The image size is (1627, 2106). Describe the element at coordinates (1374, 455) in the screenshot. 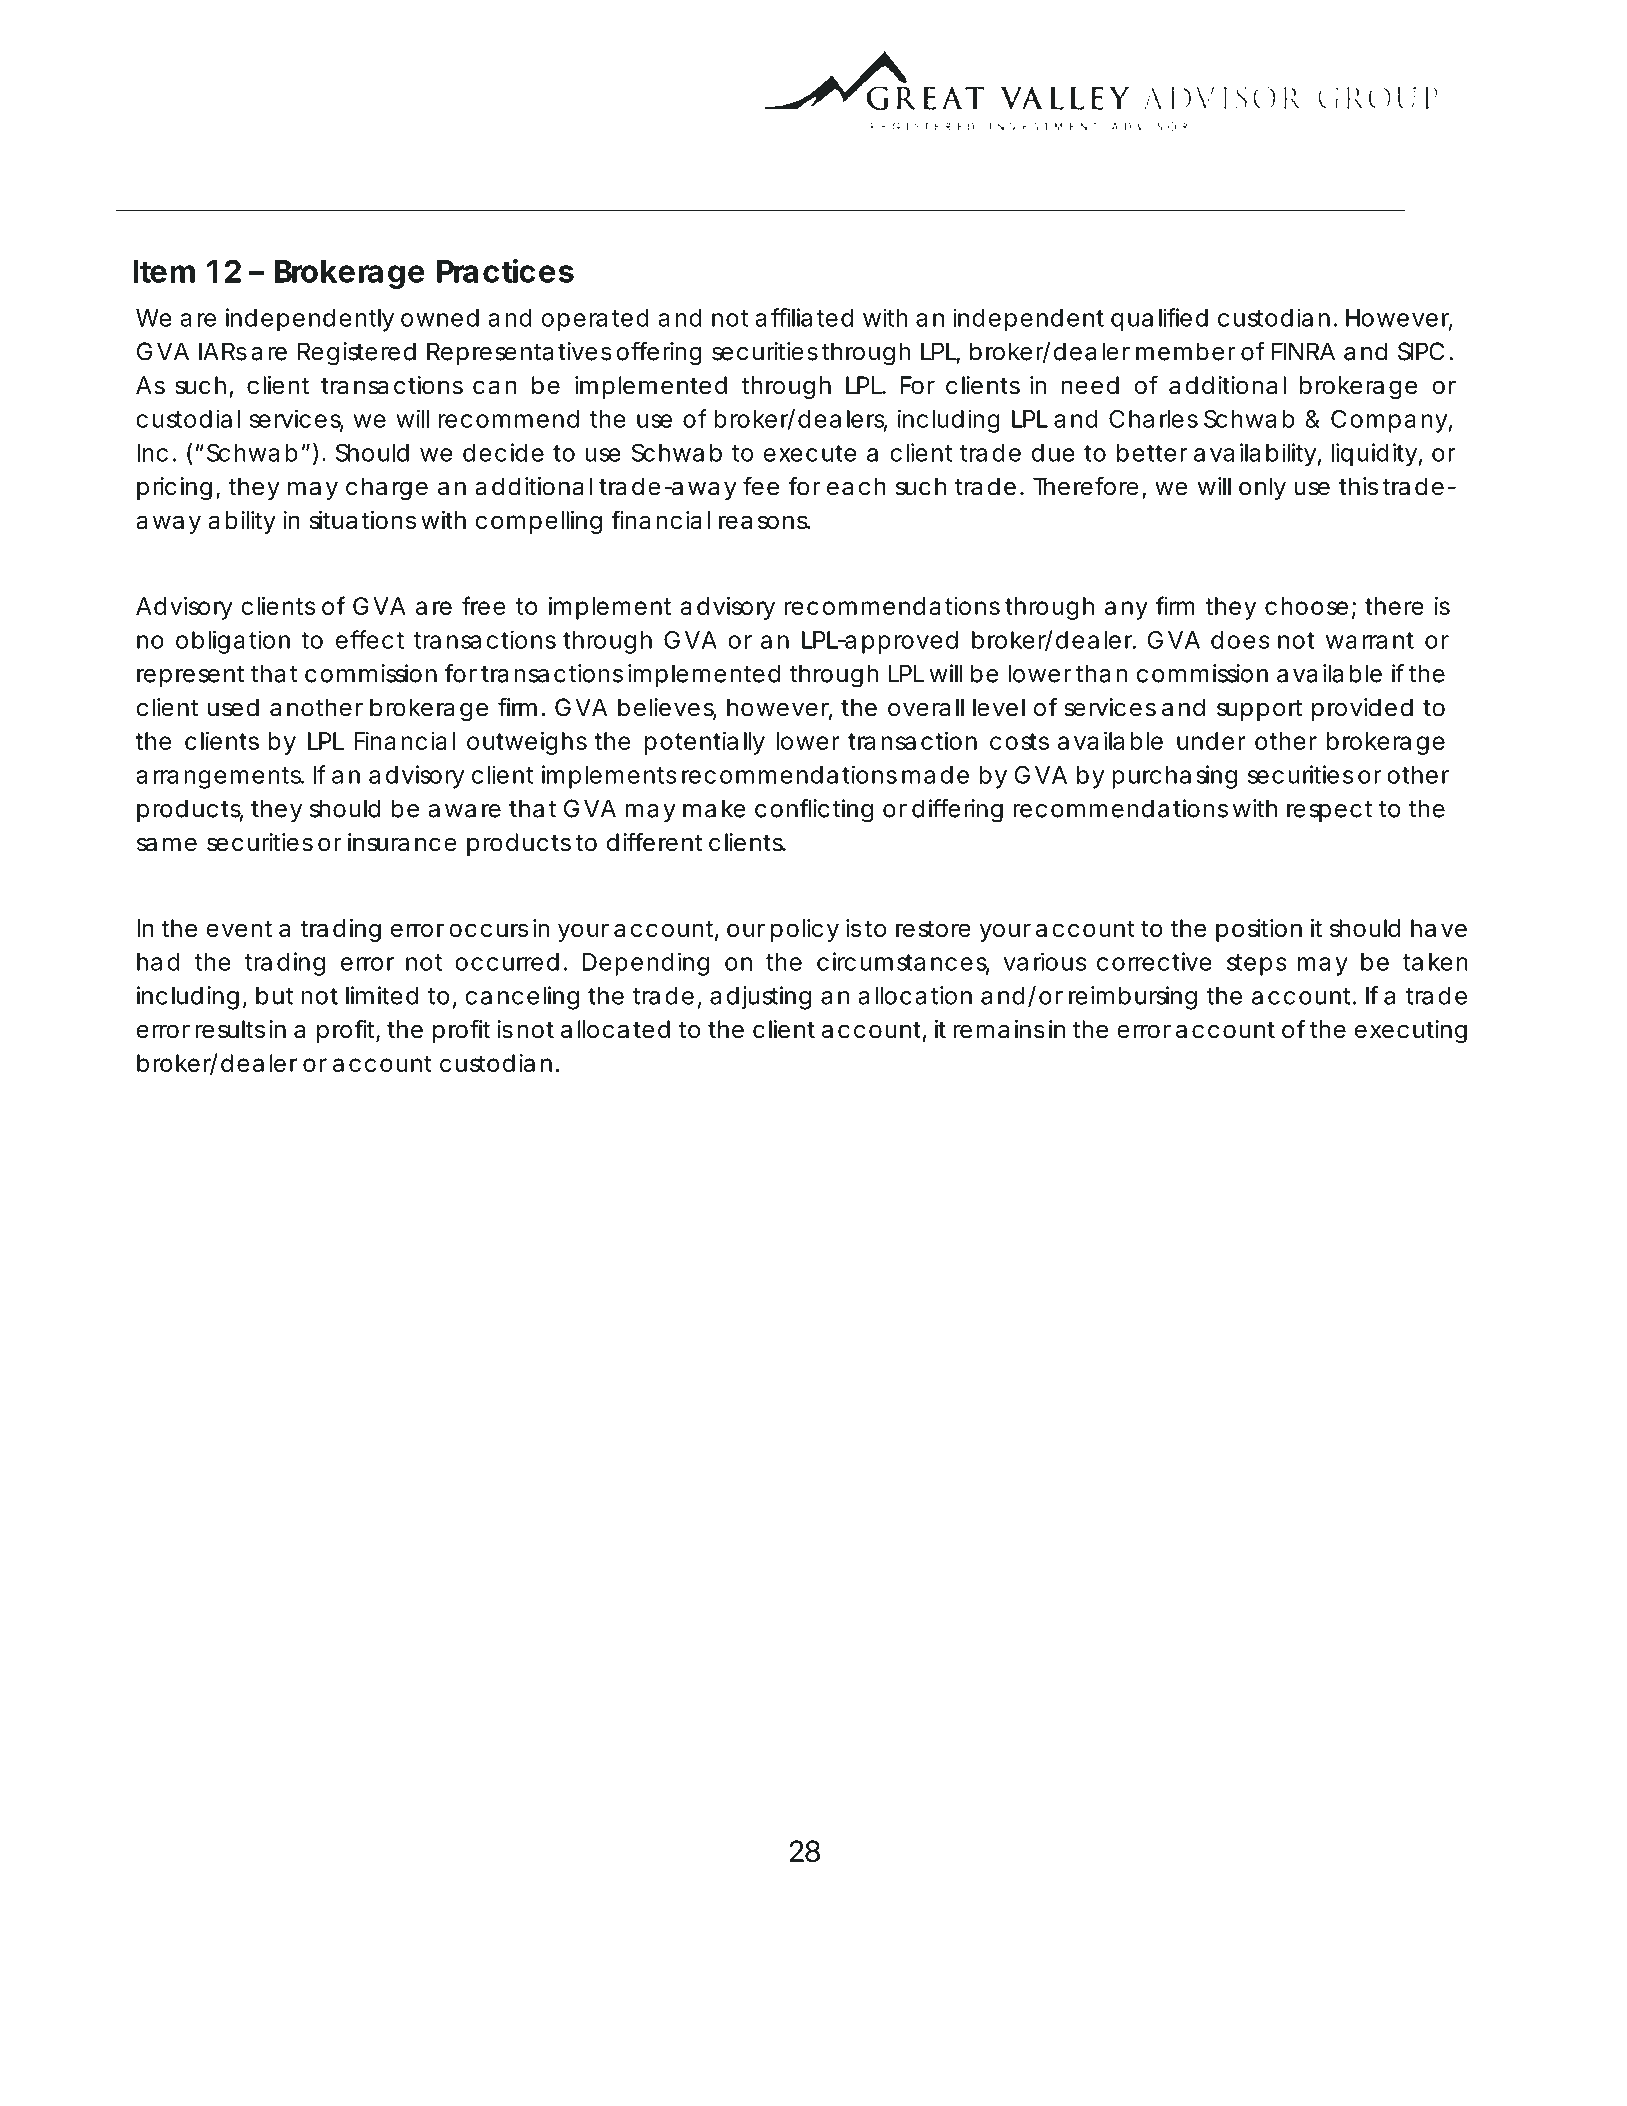

I see `liquidity` at that location.
